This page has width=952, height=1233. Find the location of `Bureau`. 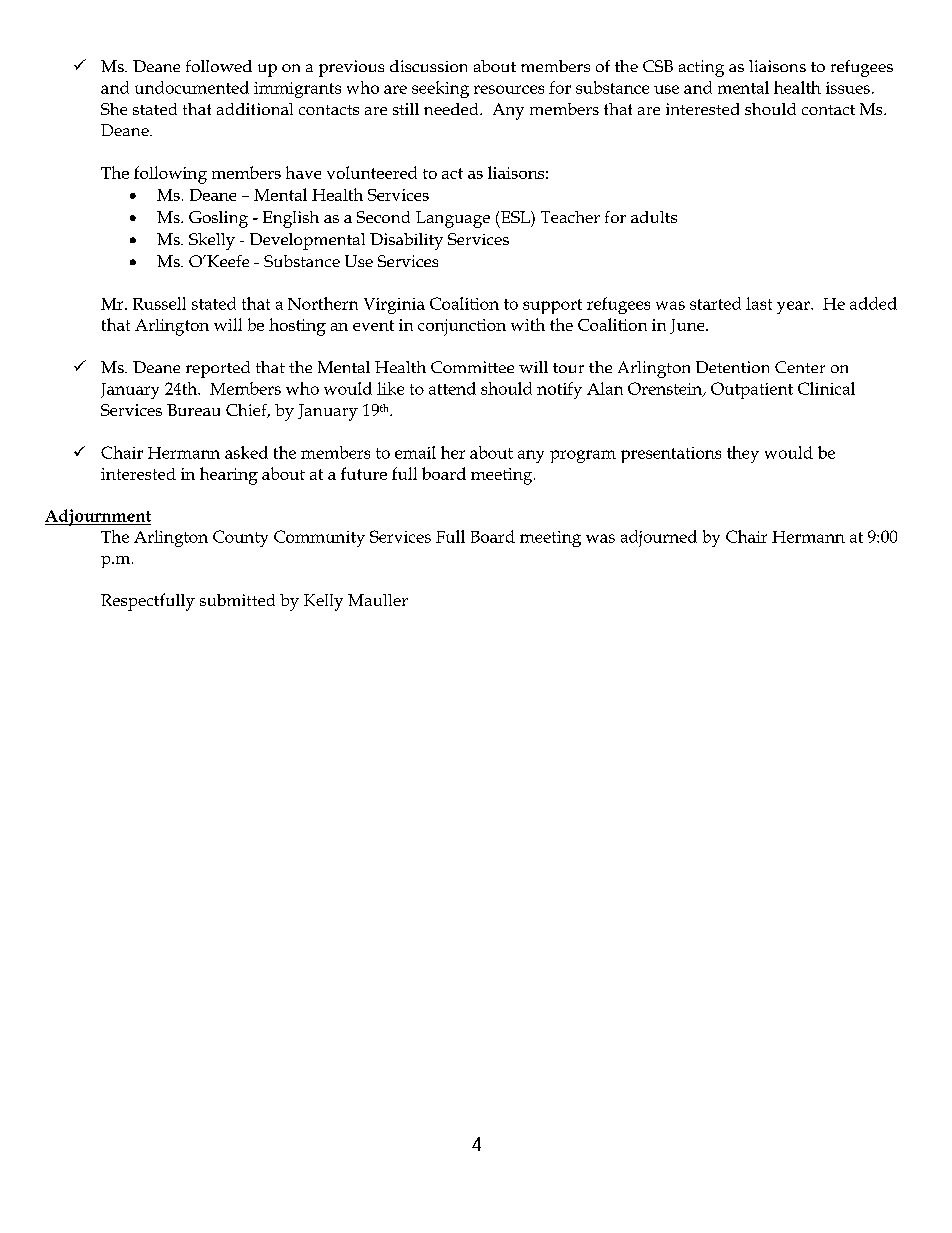

Bureau is located at coordinates (193, 410).
